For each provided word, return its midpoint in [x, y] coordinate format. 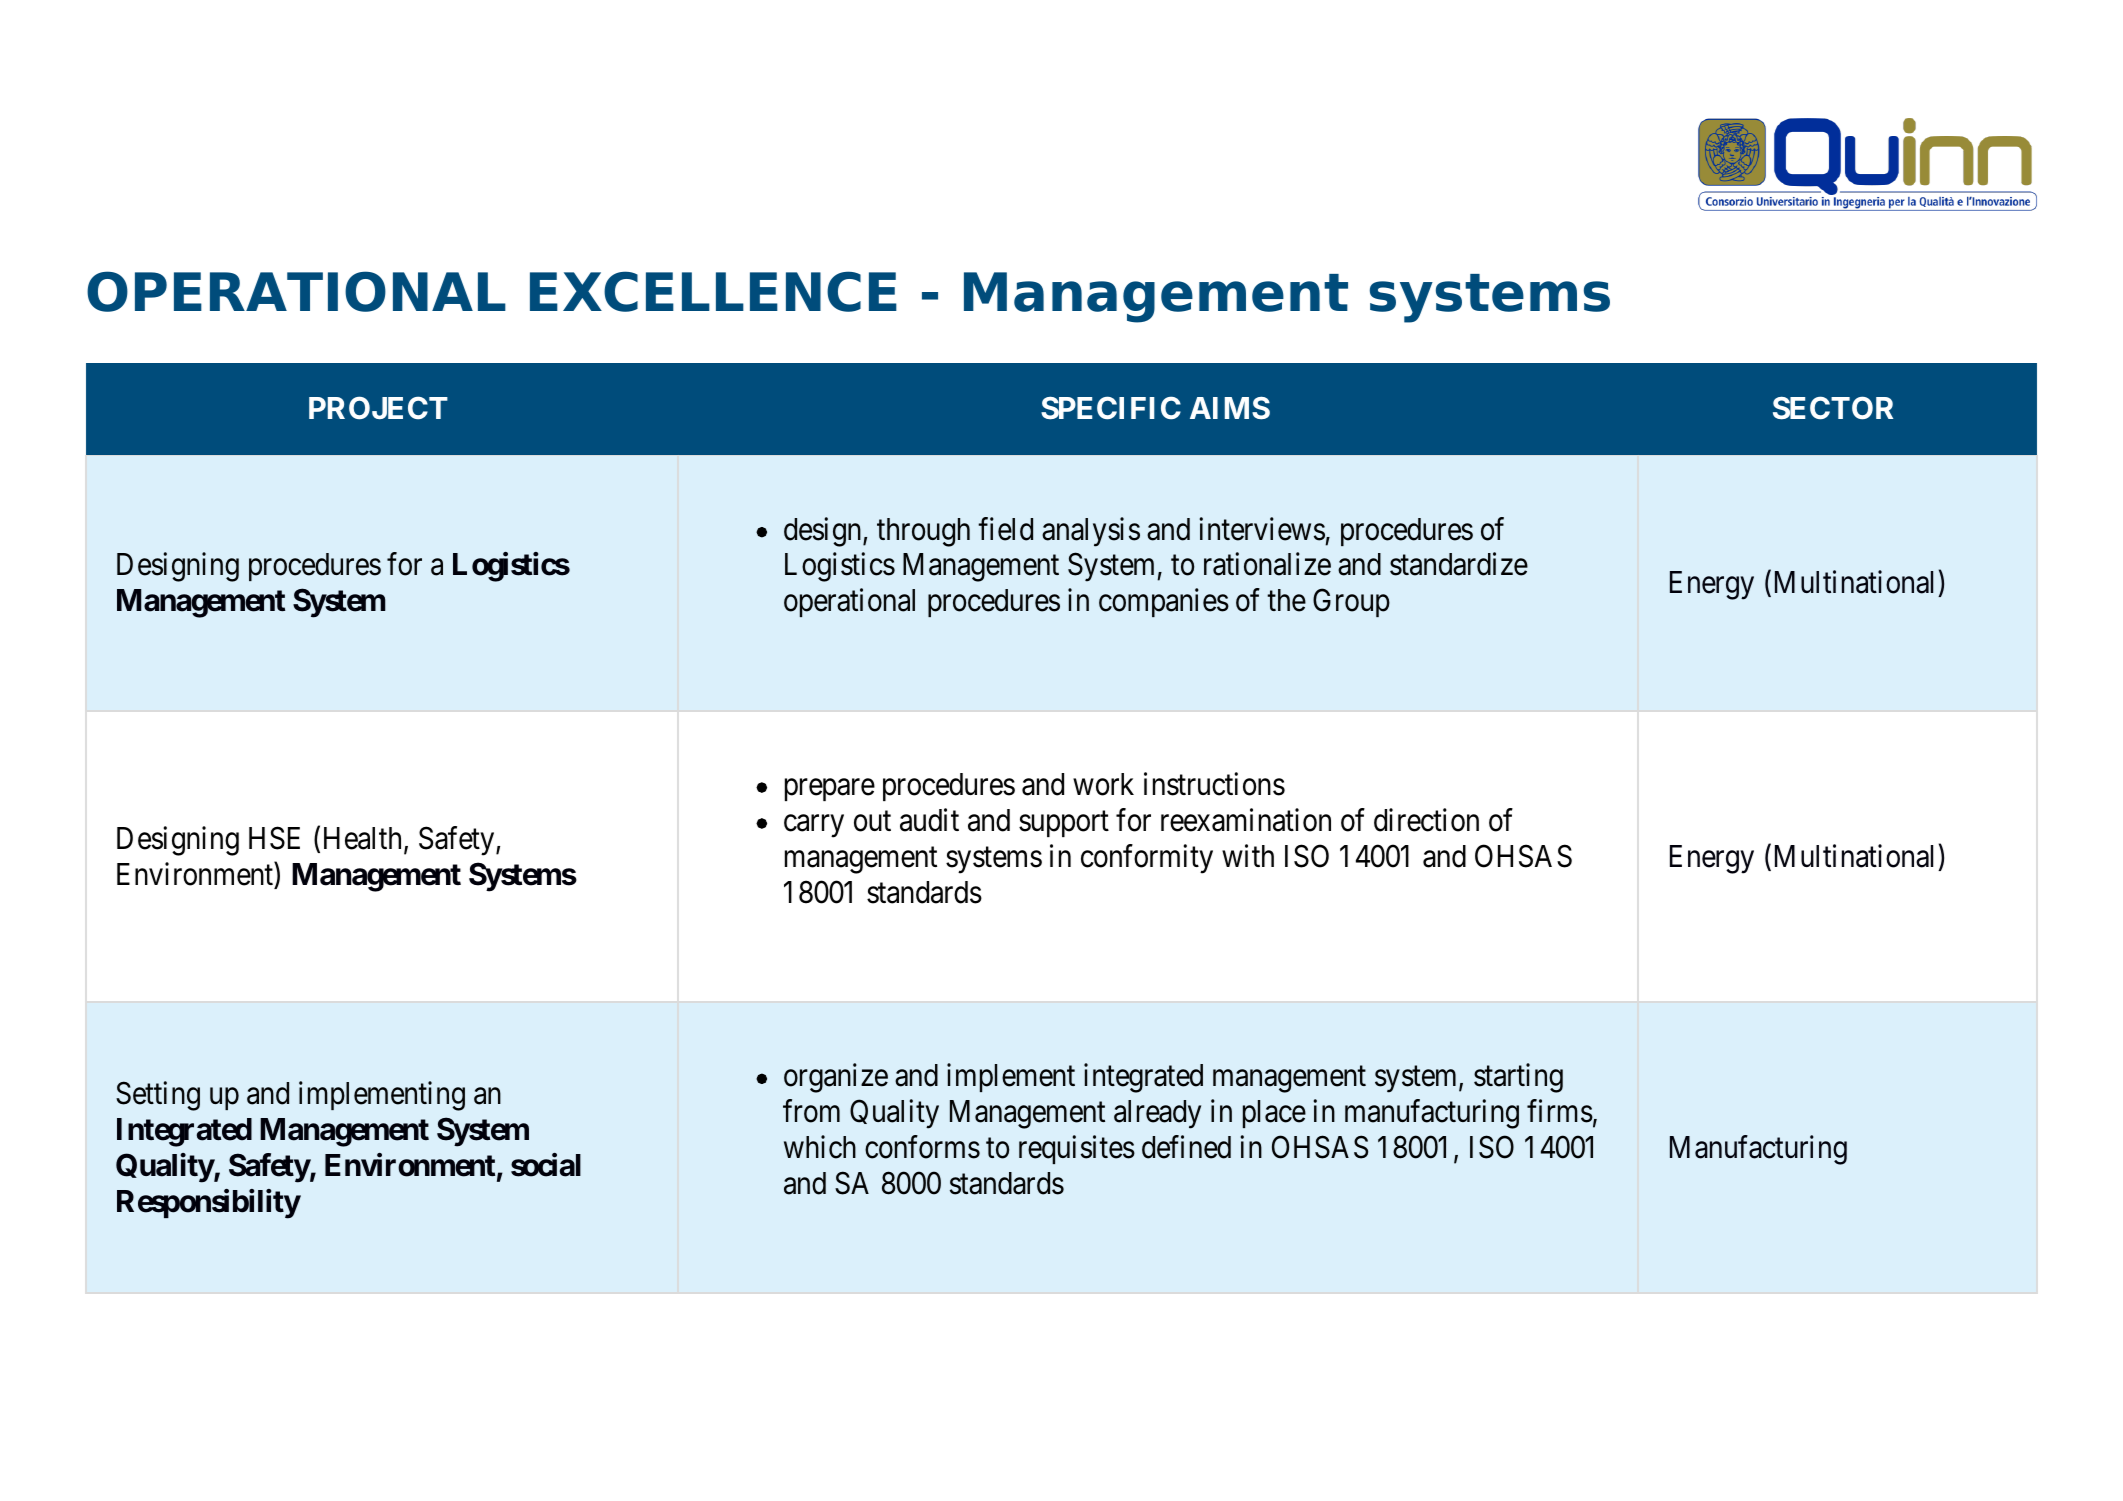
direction [1426, 820]
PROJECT [378, 408]
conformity [1147, 859]
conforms [922, 1147]
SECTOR [1833, 408]
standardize [1459, 564]
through [923, 532]
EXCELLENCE [713, 291]
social [546, 1165]
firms [1560, 1111]
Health [364, 839]
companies [1164, 603]
